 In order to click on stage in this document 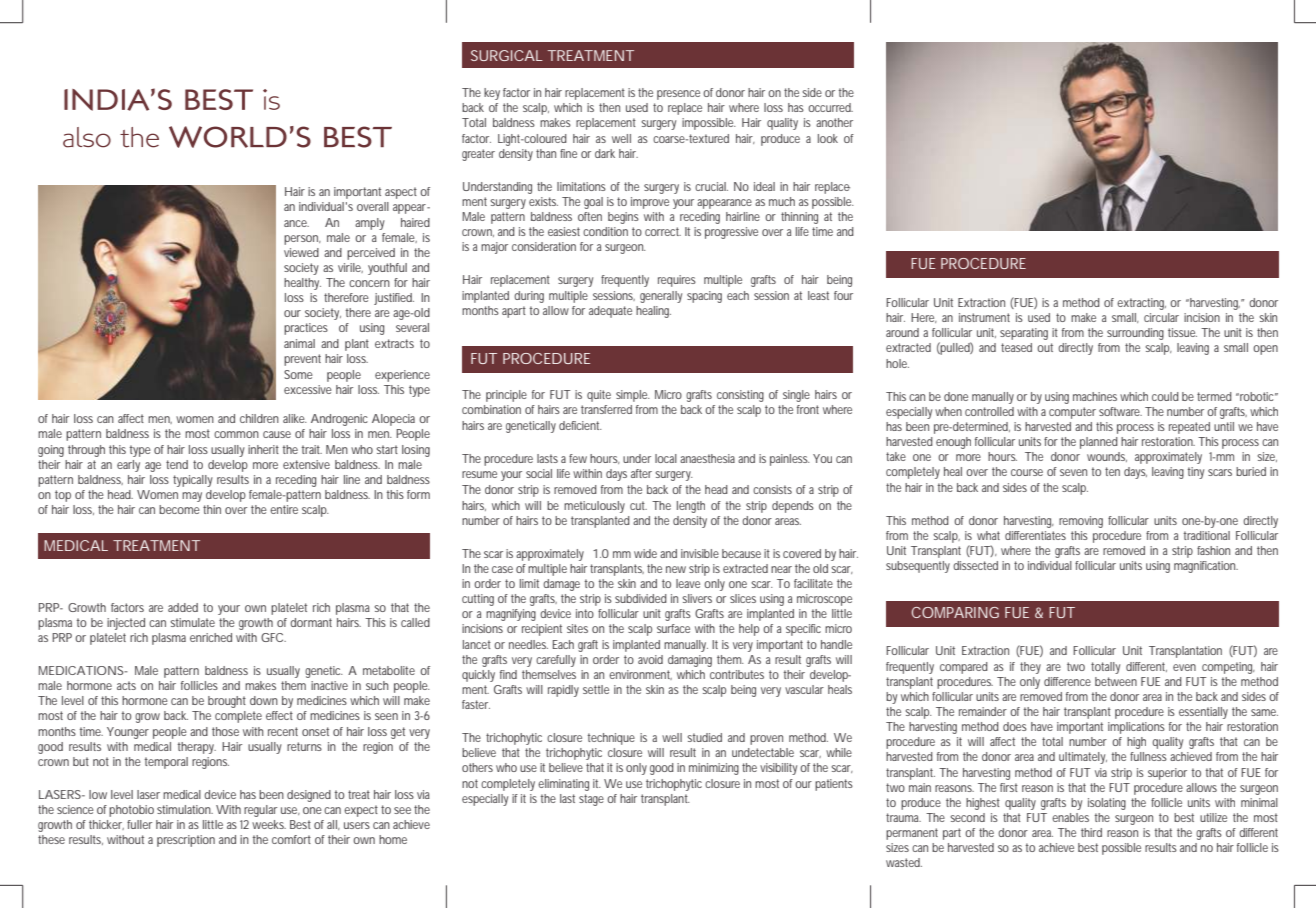, I will do `click(593, 800)`.
